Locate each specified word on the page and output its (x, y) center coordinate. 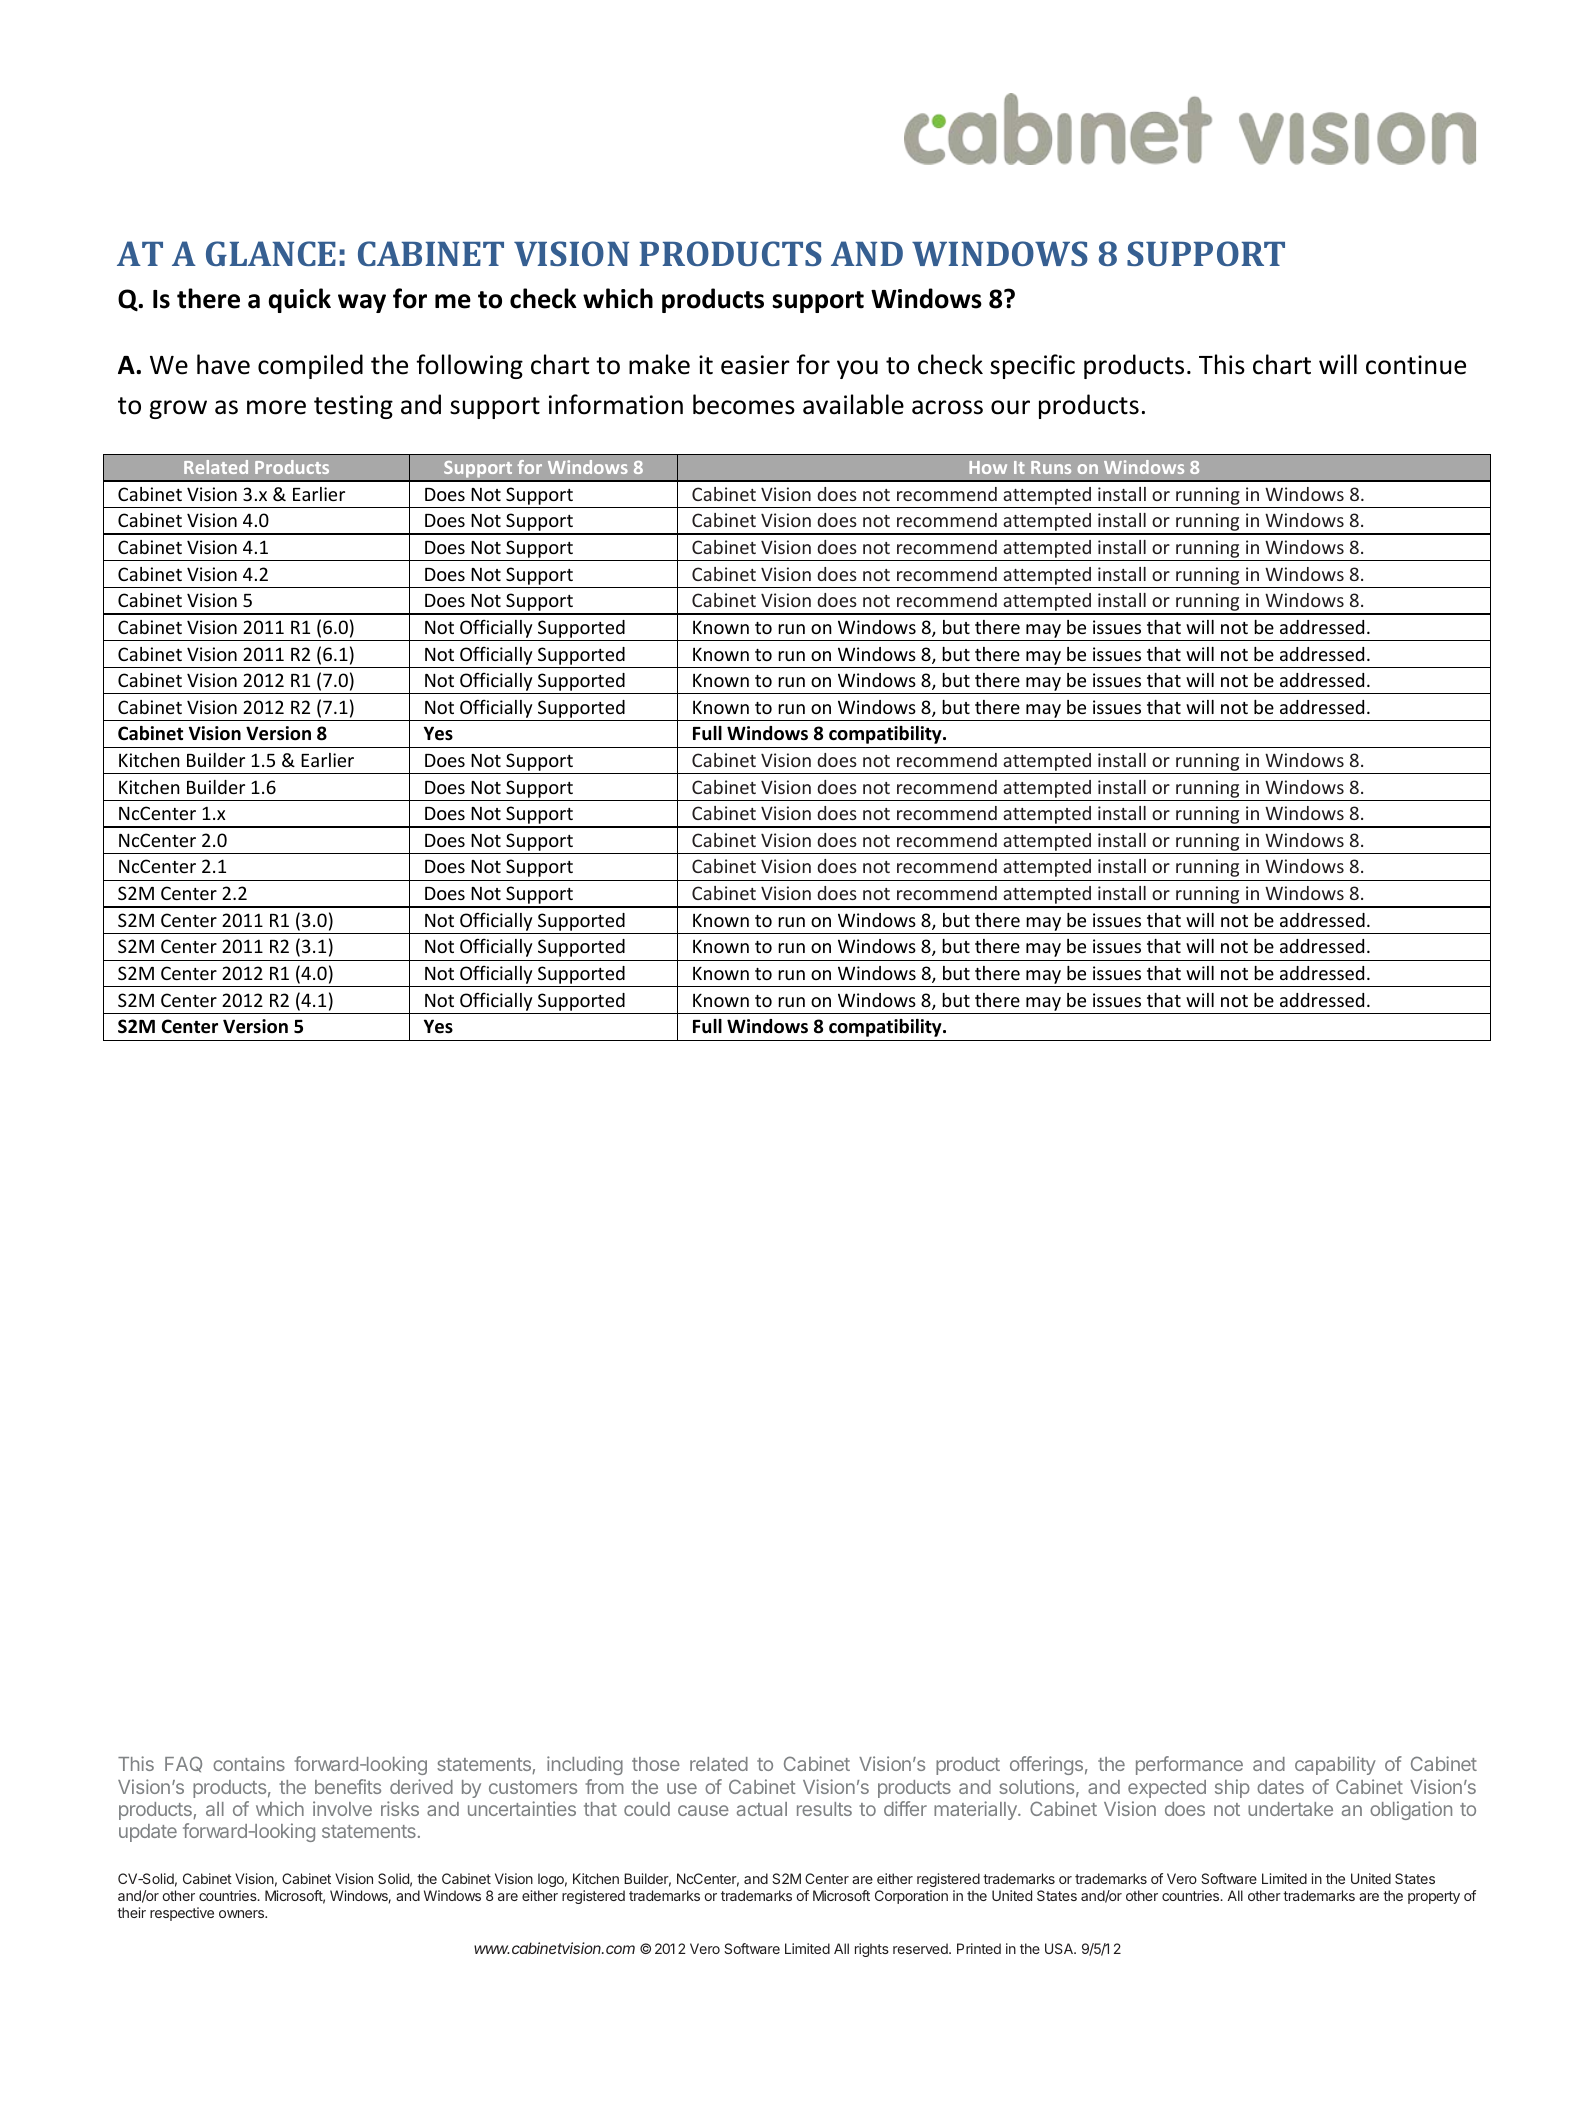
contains (249, 1763)
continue (1416, 365)
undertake (1290, 1809)
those (656, 1764)
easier (755, 365)
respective (182, 1914)
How (988, 467)
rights (872, 1950)
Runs (1051, 467)
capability (1335, 1765)
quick (300, 300)
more (276, 407)
